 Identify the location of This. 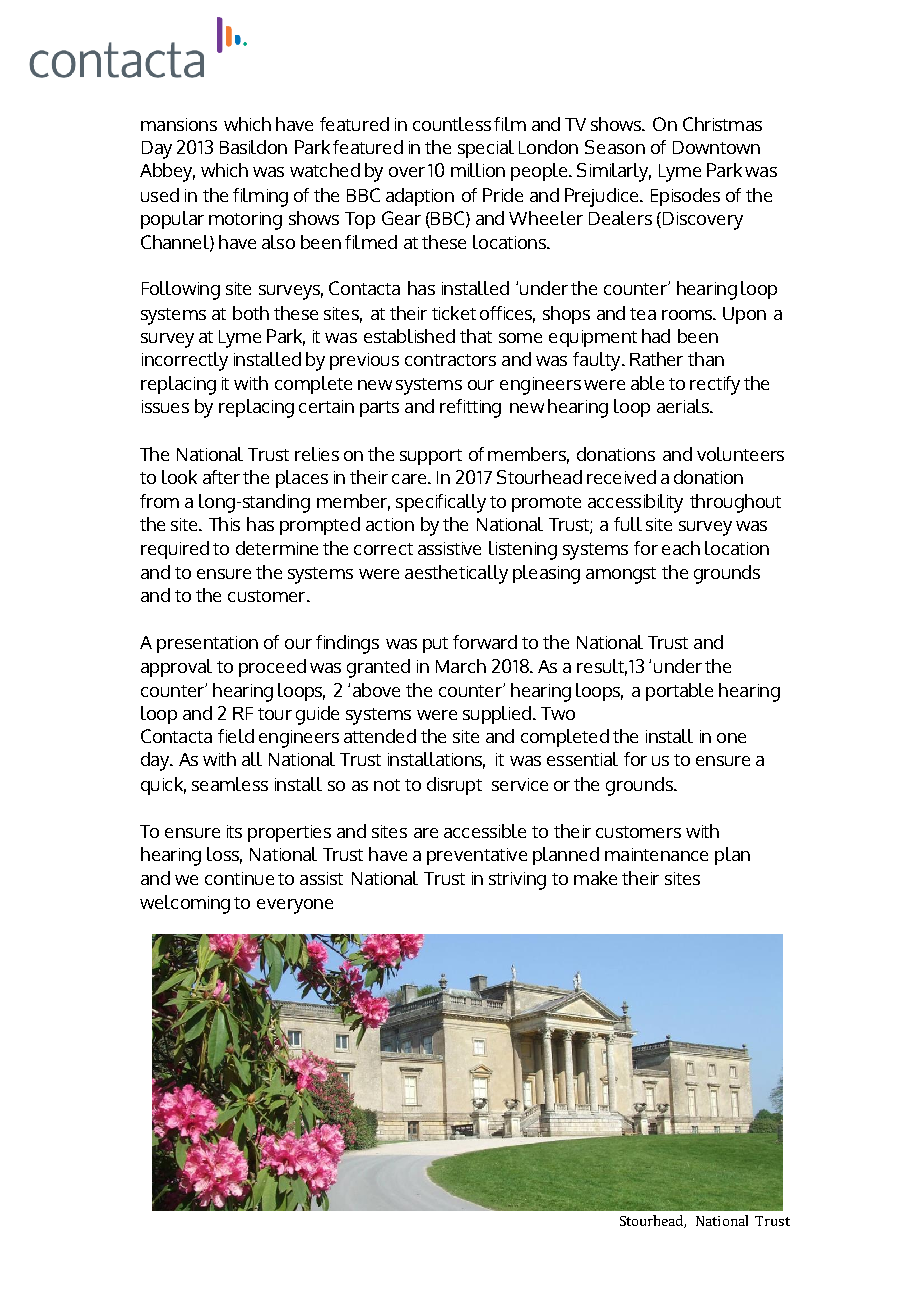
(224, 524).
